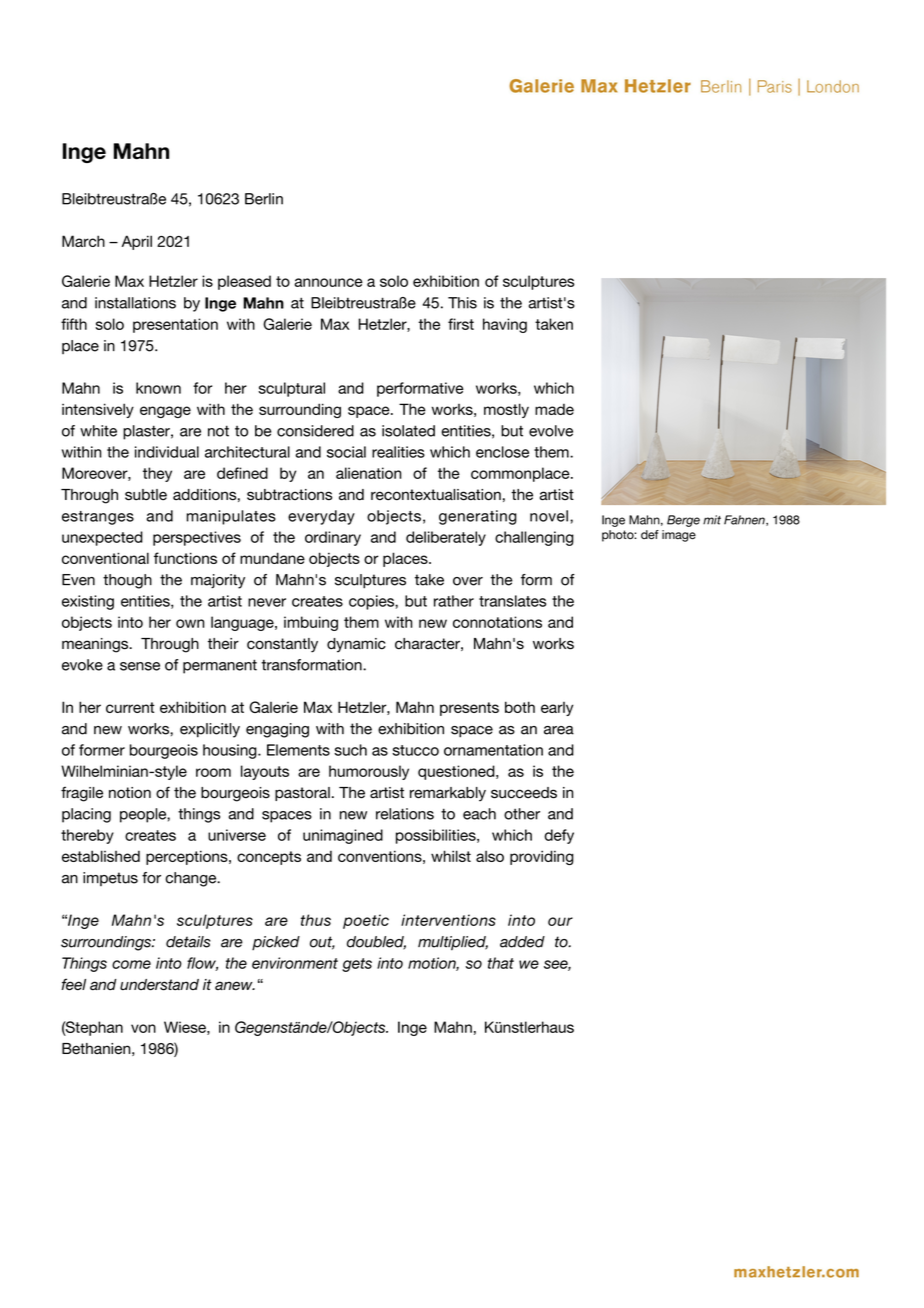 The height and width of the document is (1308, 924). I want to click on April, so click(137, 242).
